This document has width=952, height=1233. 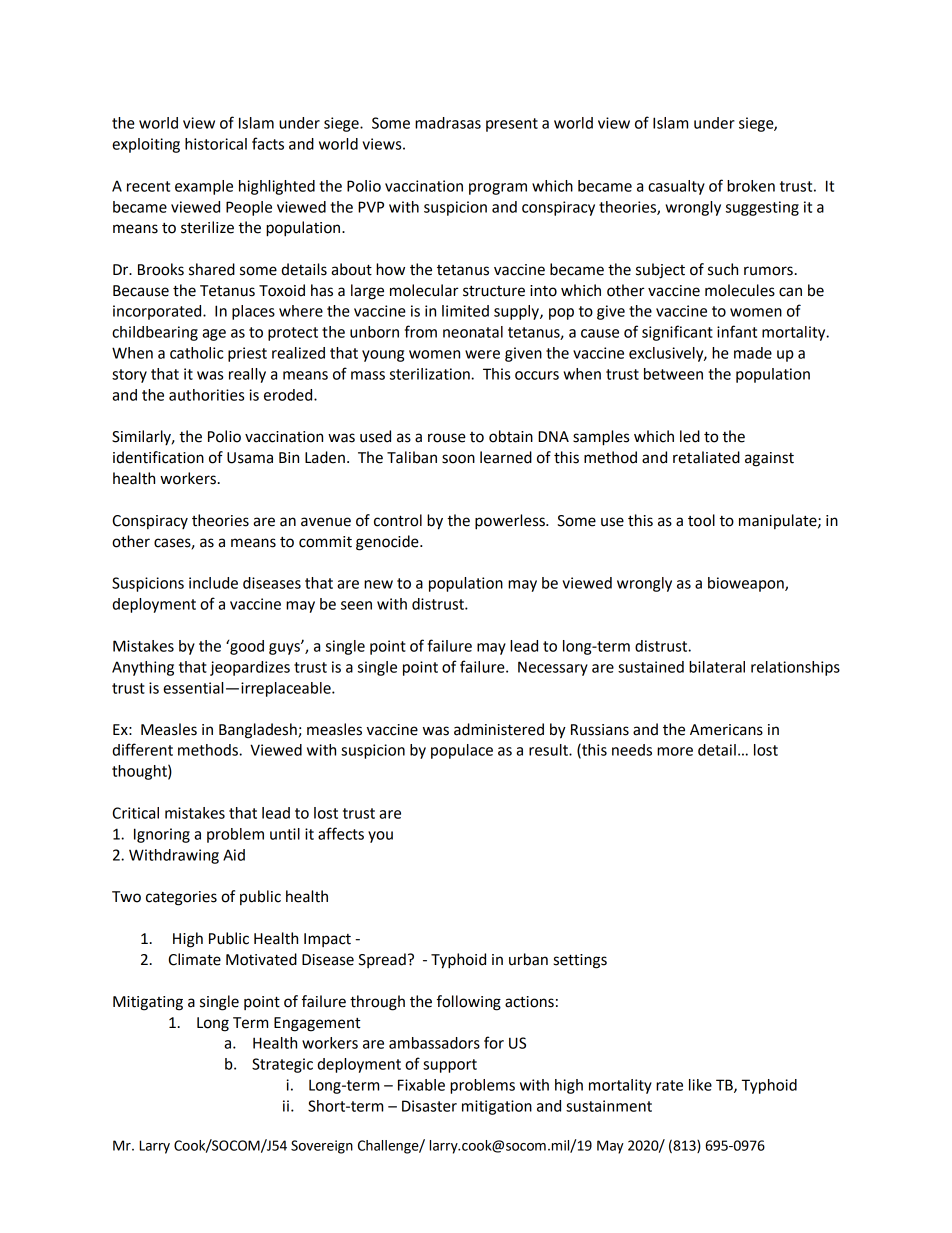 I want to click on Americans, so click(x=726, y=730).
